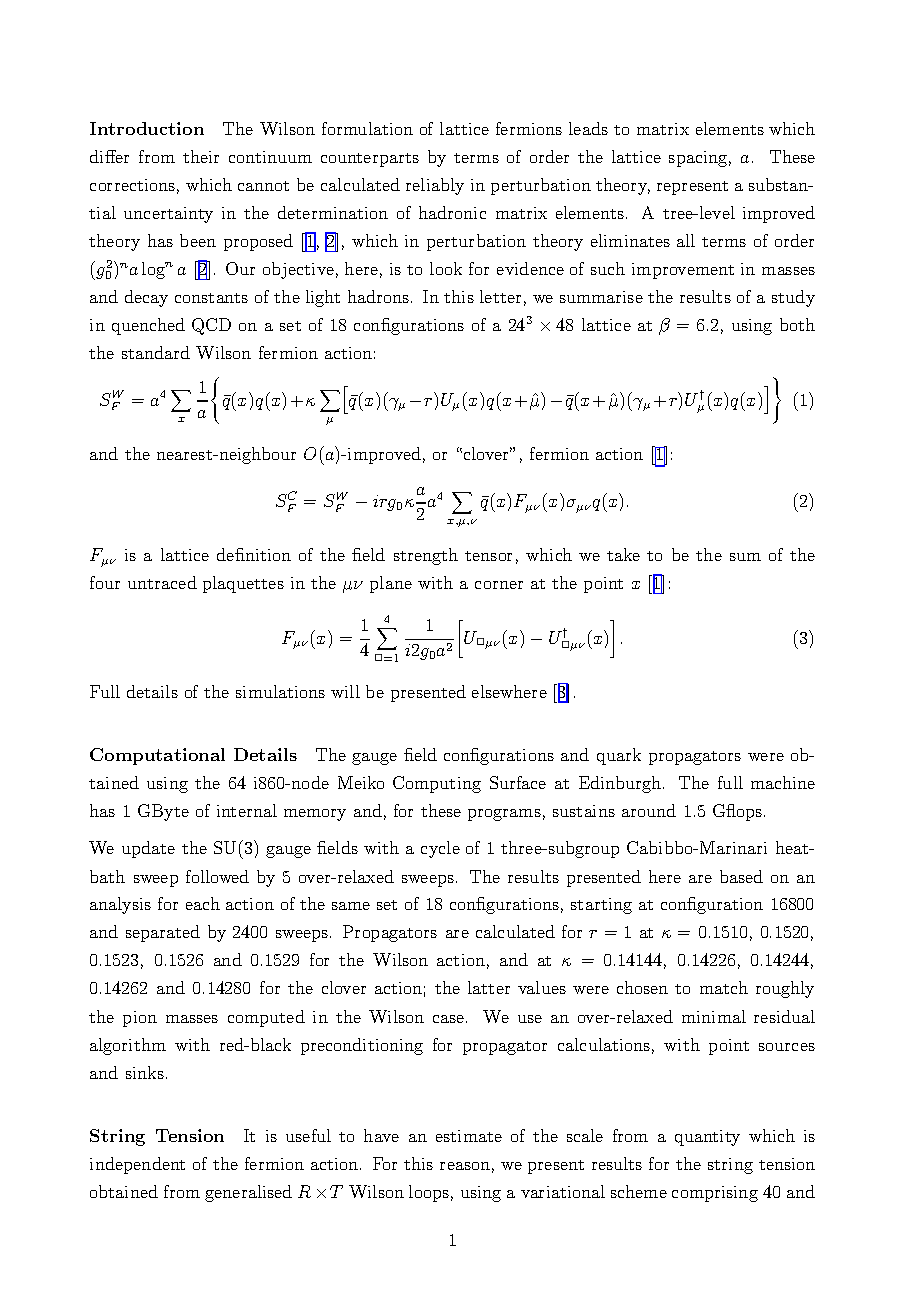  What do you see at coordinates (137, 1165) in the screenshot?
I see `independent` at bounding box center [137, 1165].
